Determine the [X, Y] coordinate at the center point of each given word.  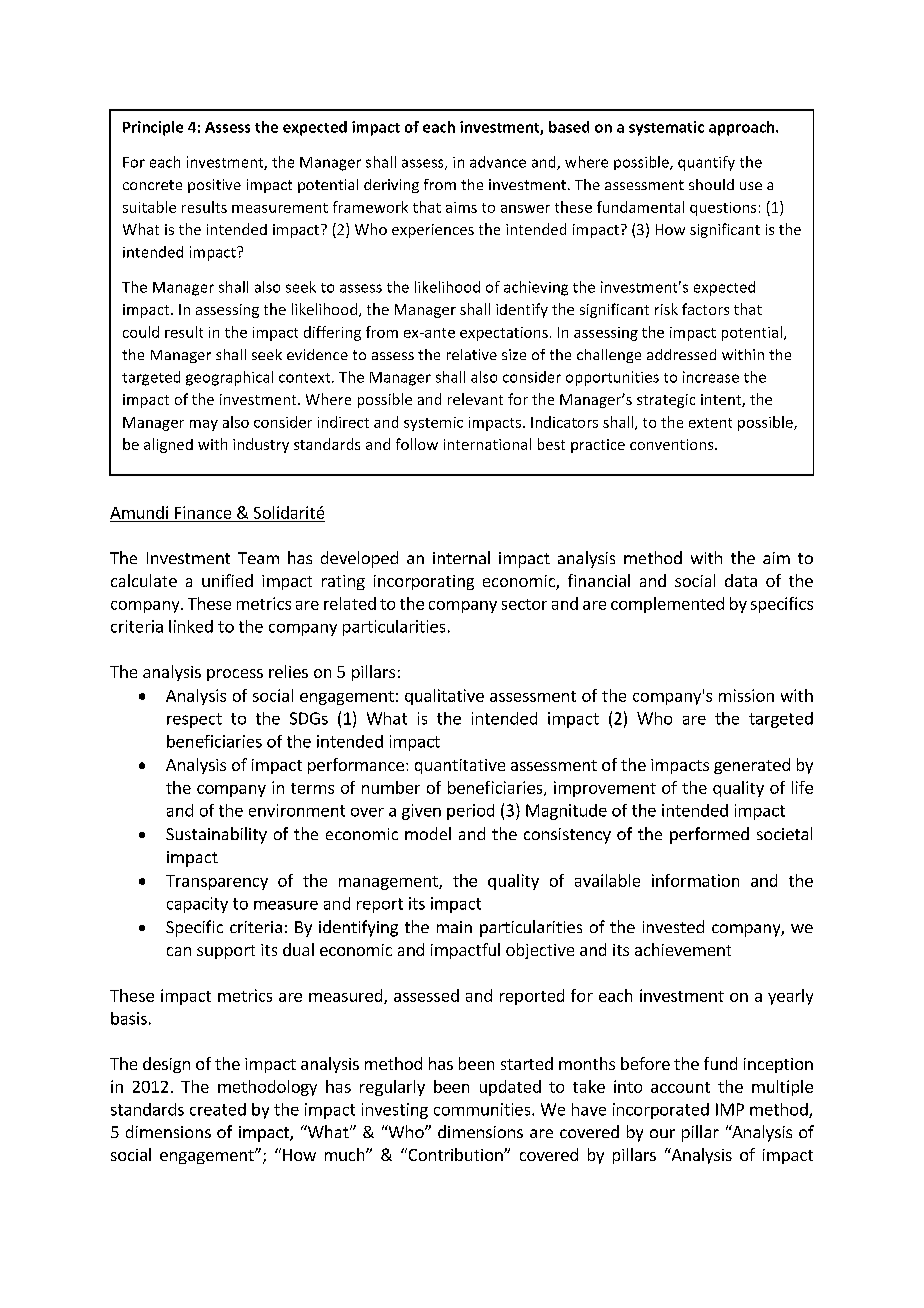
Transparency [217, 882]
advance [498, 162]
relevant [475, 399]
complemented [667, 605]
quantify [706, 163]
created [218, 1109]
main [454, 927]
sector [524, 604]
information [695, 880]
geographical [229, 378]
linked [191, 626]
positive [214, 186]
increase [711, 377]
